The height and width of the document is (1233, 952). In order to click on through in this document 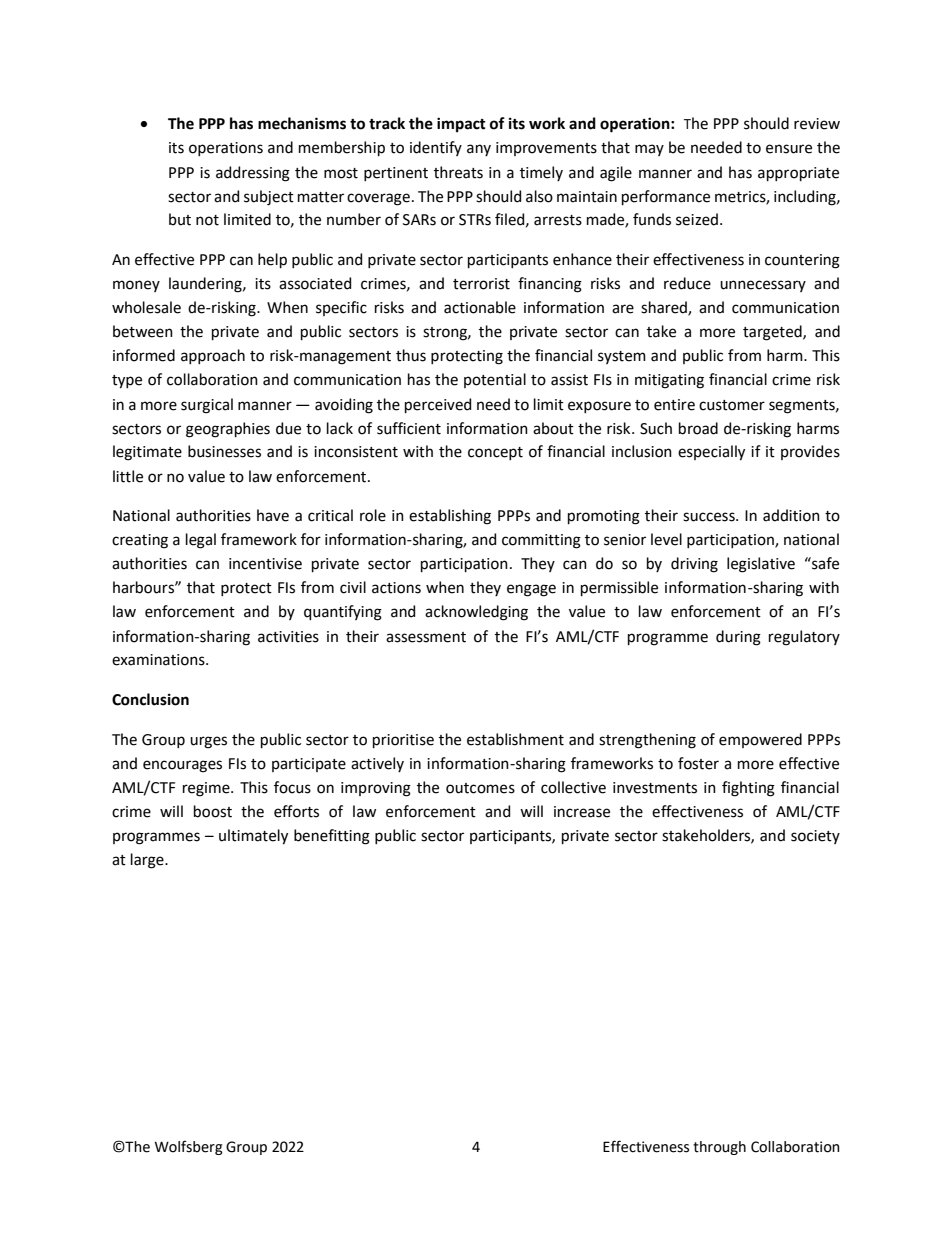, I will do `click(719, 1148)`.
